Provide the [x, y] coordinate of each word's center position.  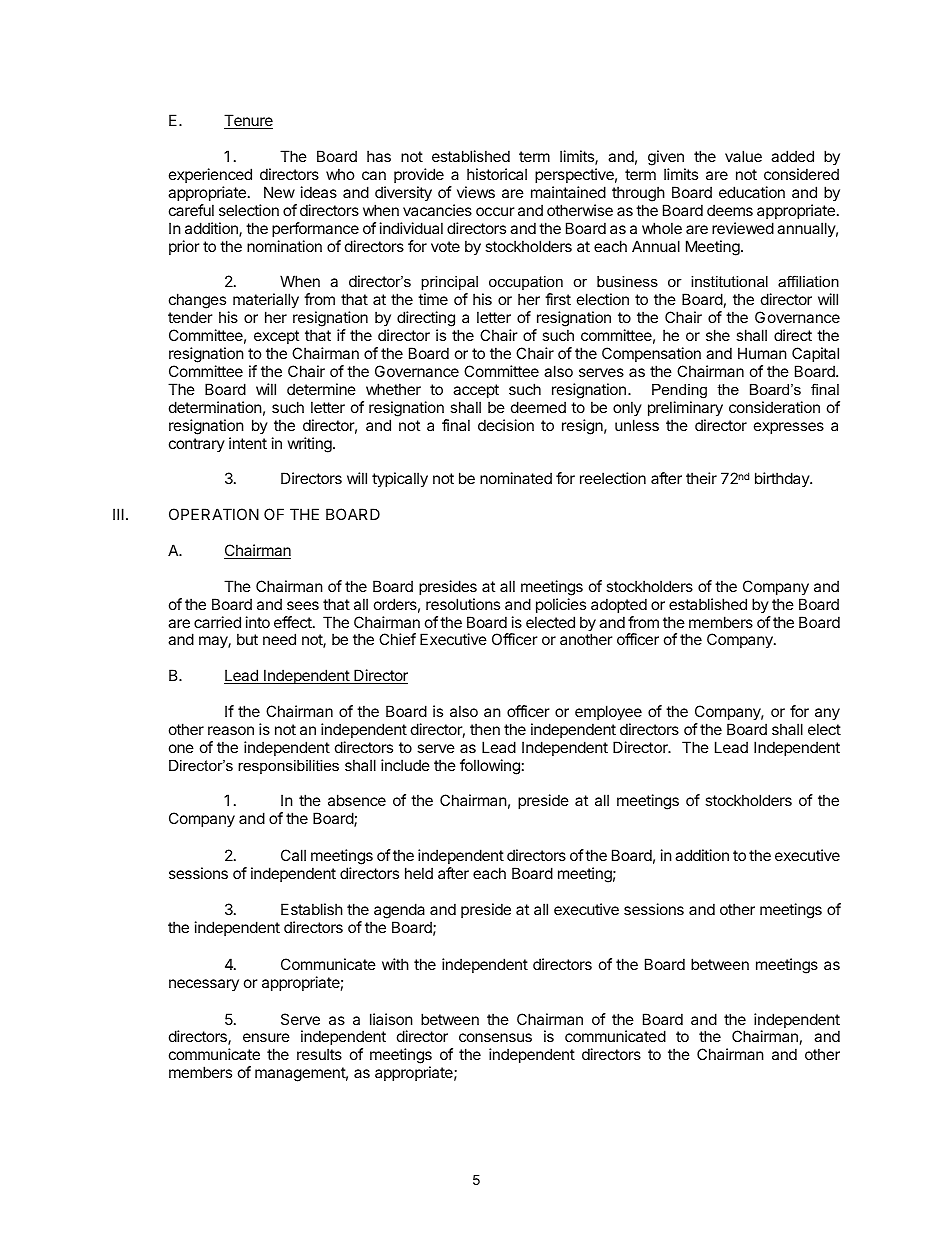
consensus [495, 1037]
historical [497, 174]
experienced [210, 175]
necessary [204, 985]
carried [217, 622]
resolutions [463, 604]
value [743, 156]
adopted [619, 605]
